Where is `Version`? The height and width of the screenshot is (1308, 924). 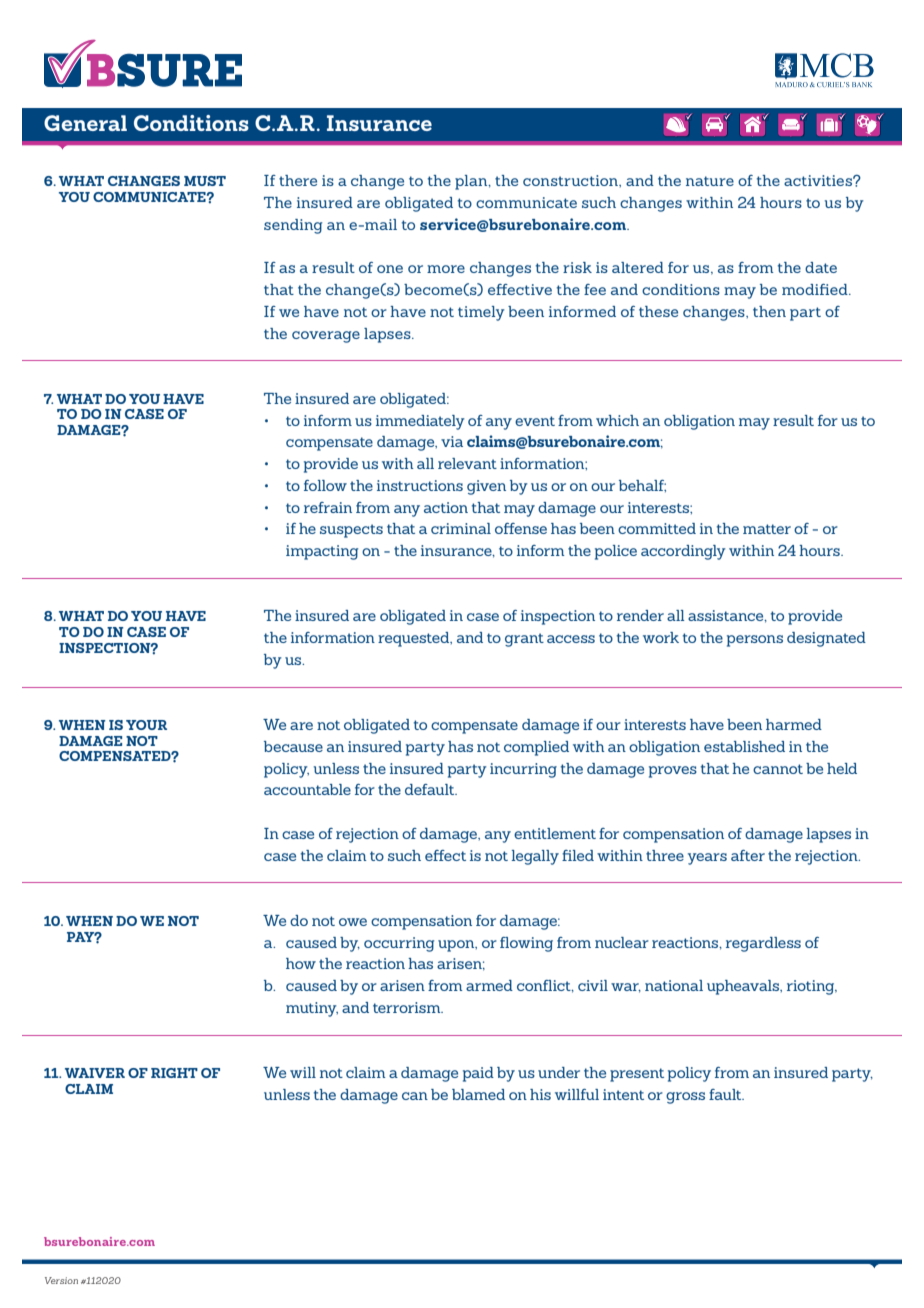
Version is located at coordinates (61, 1280).
